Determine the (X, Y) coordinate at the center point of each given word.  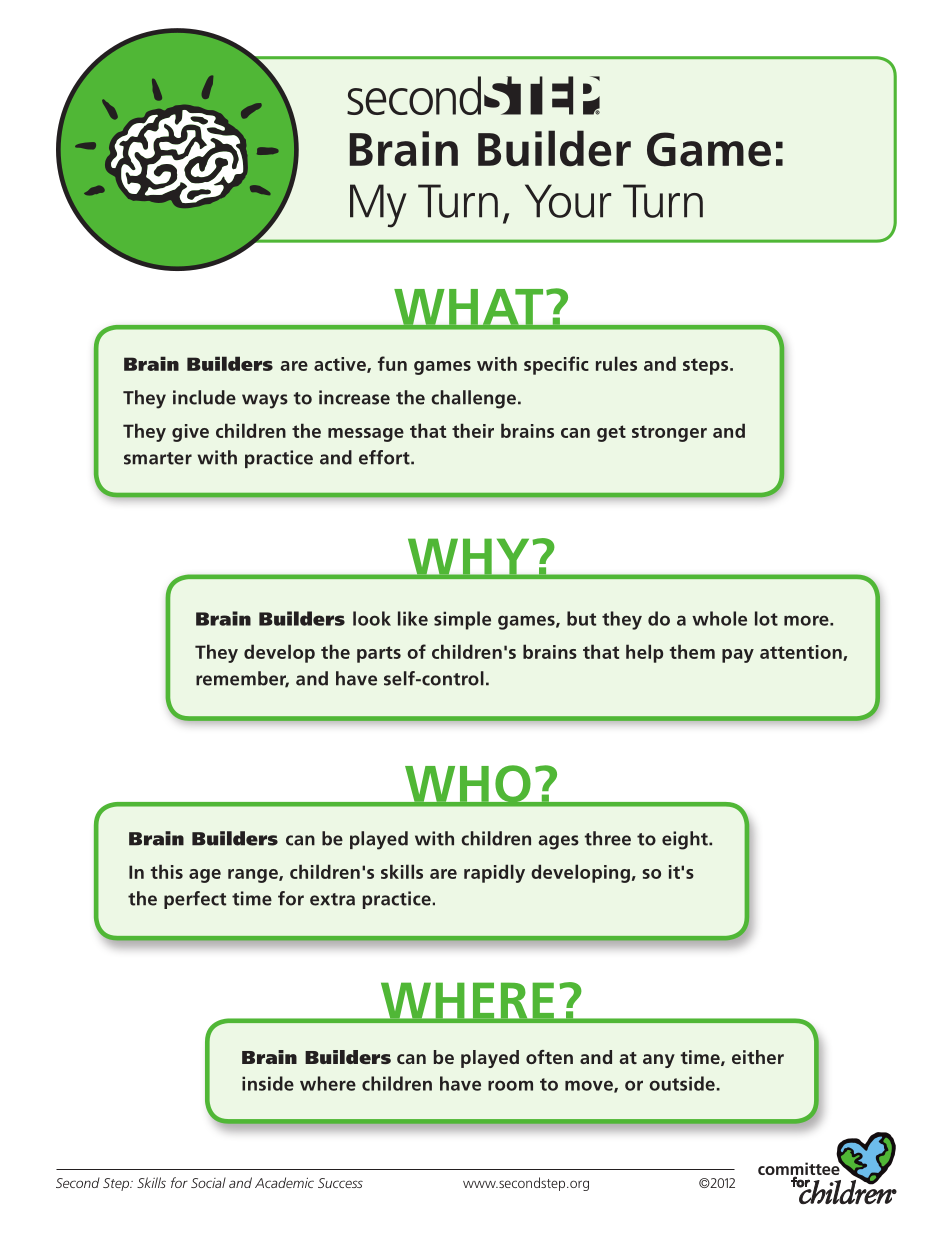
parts (379, 654)
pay (738, 656)
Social (208, 1182)
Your (568, 201)
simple (462, 620)
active (341, 365)
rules (616, 363)
